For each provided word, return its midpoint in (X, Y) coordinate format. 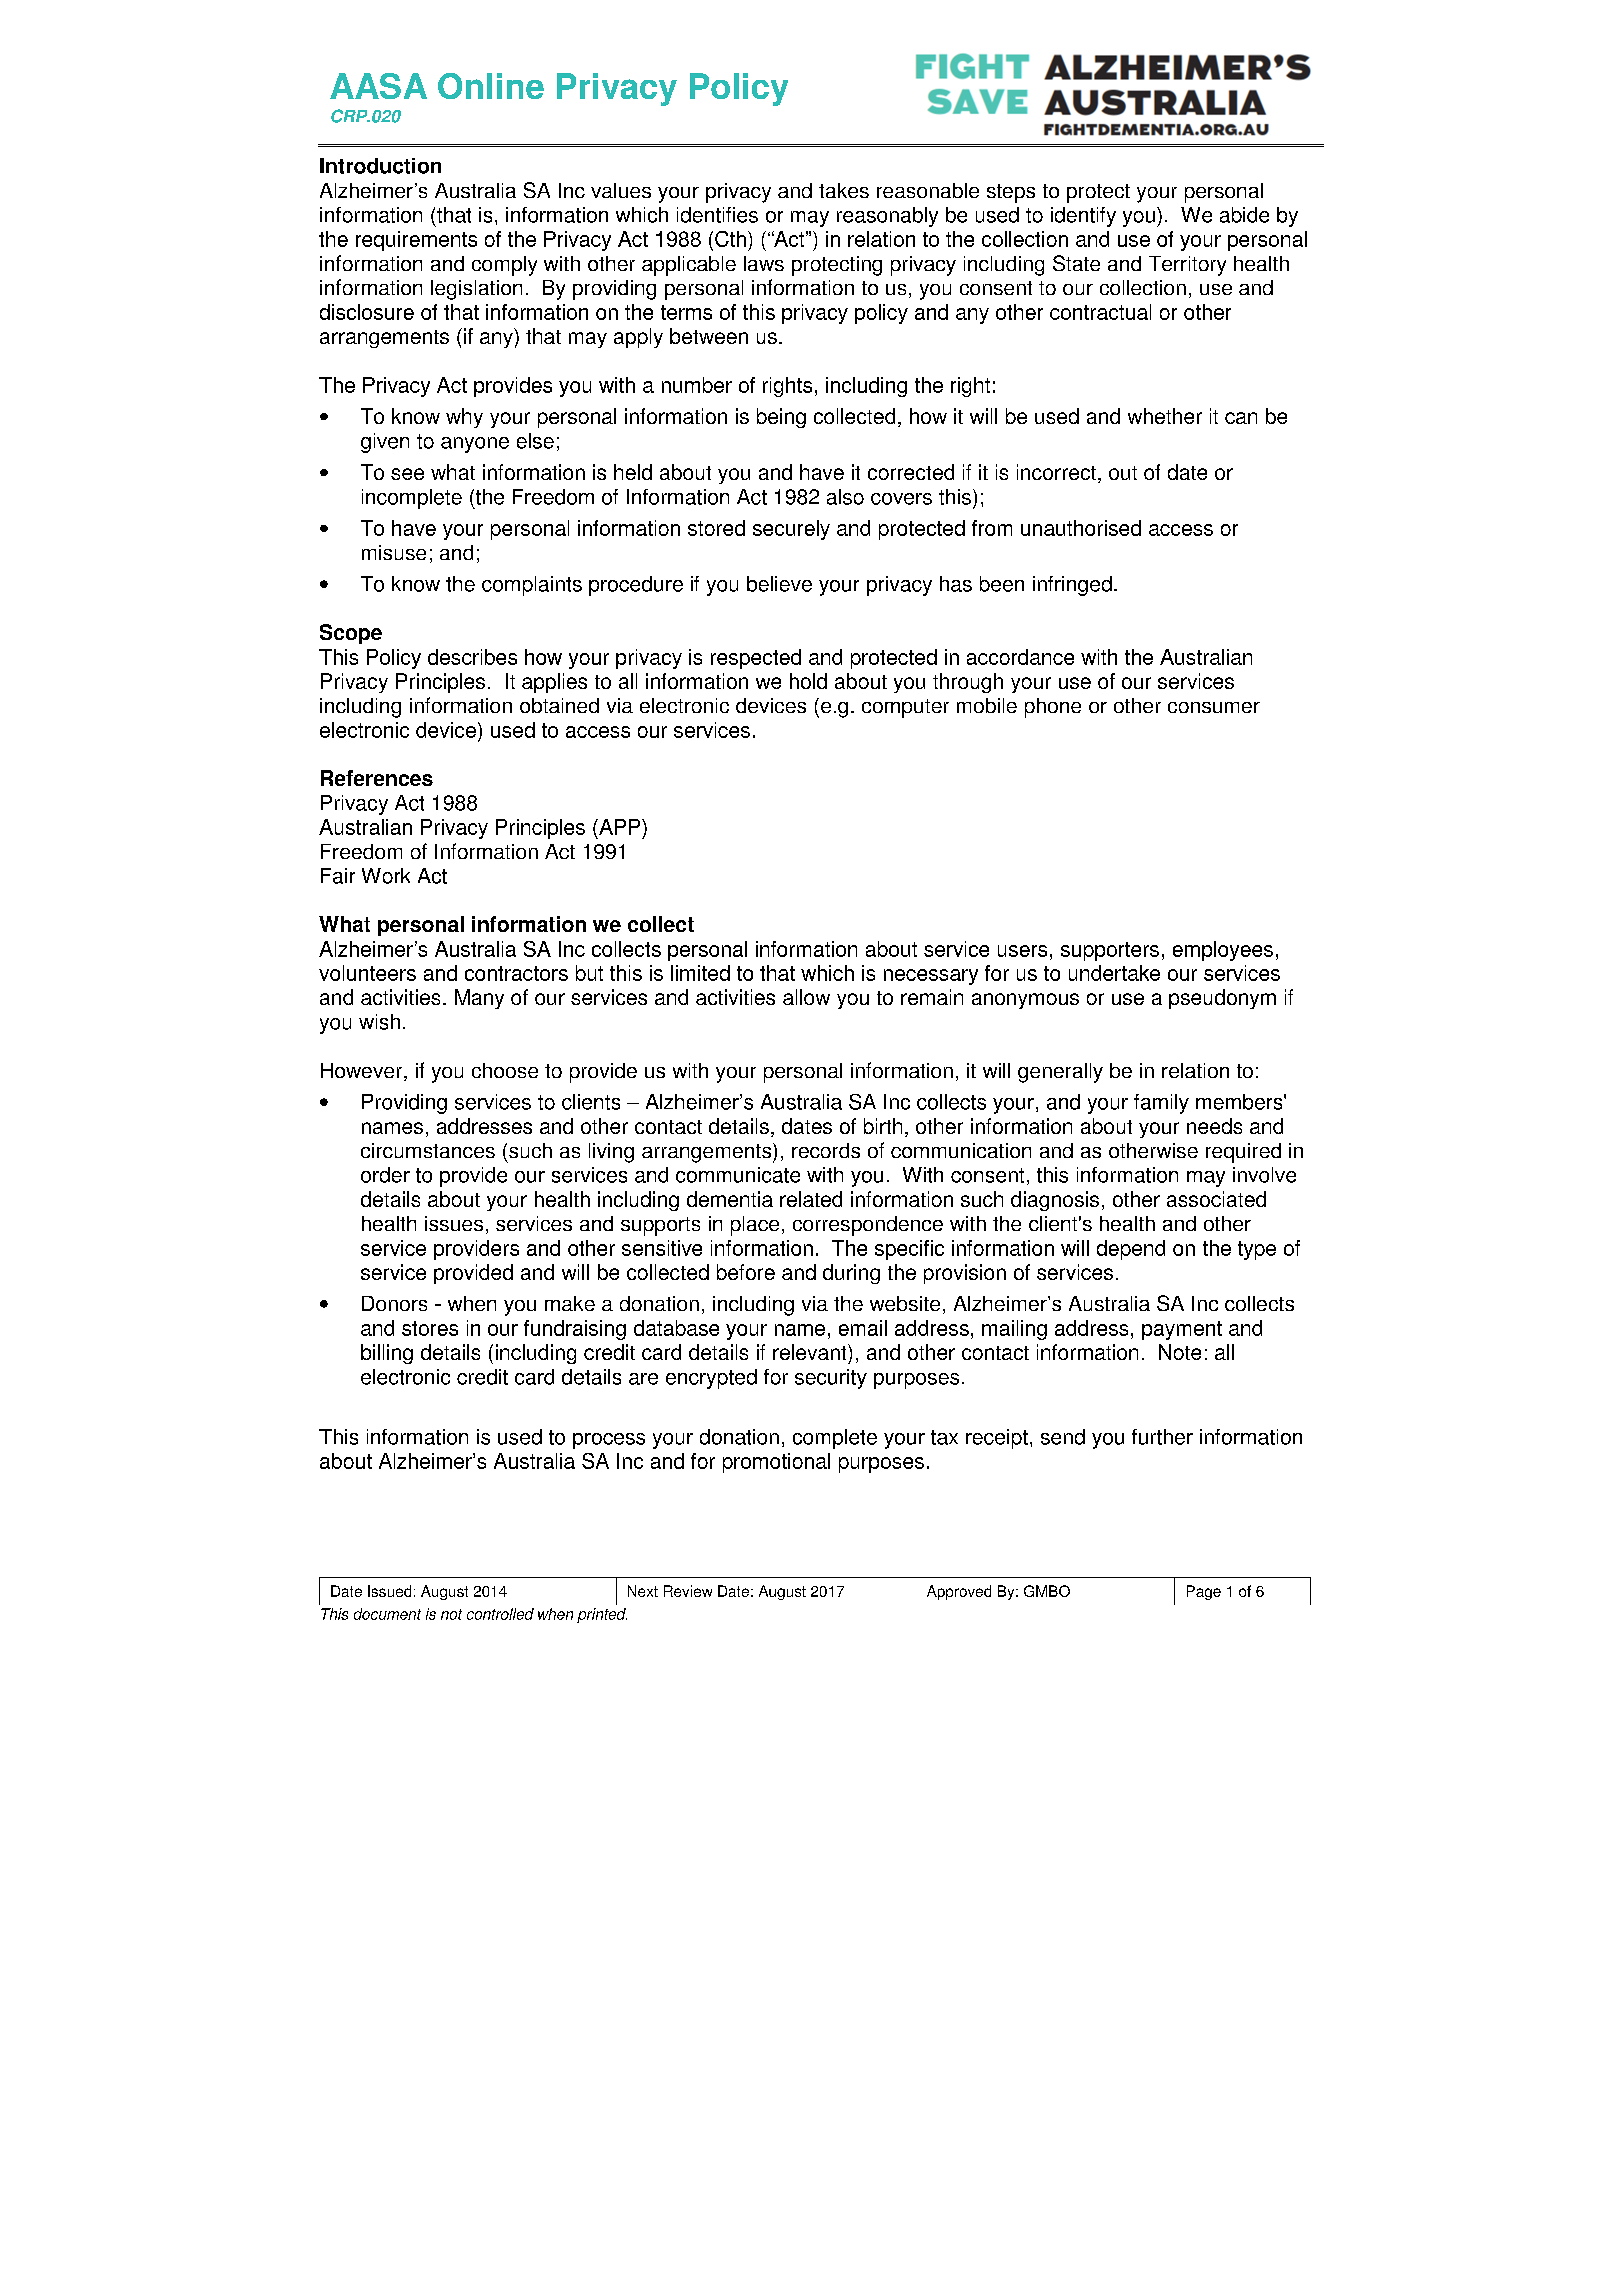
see (407, 474)
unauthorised (1081, 528)
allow (806, 997)
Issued (389, 1591)
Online (491, 86)
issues (454, 1223)
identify (1083, 217)
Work (386, 876)
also (845, 497)
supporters (1110, 951)
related (811, 1199)
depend (1131, 1250)
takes (844, 190)
